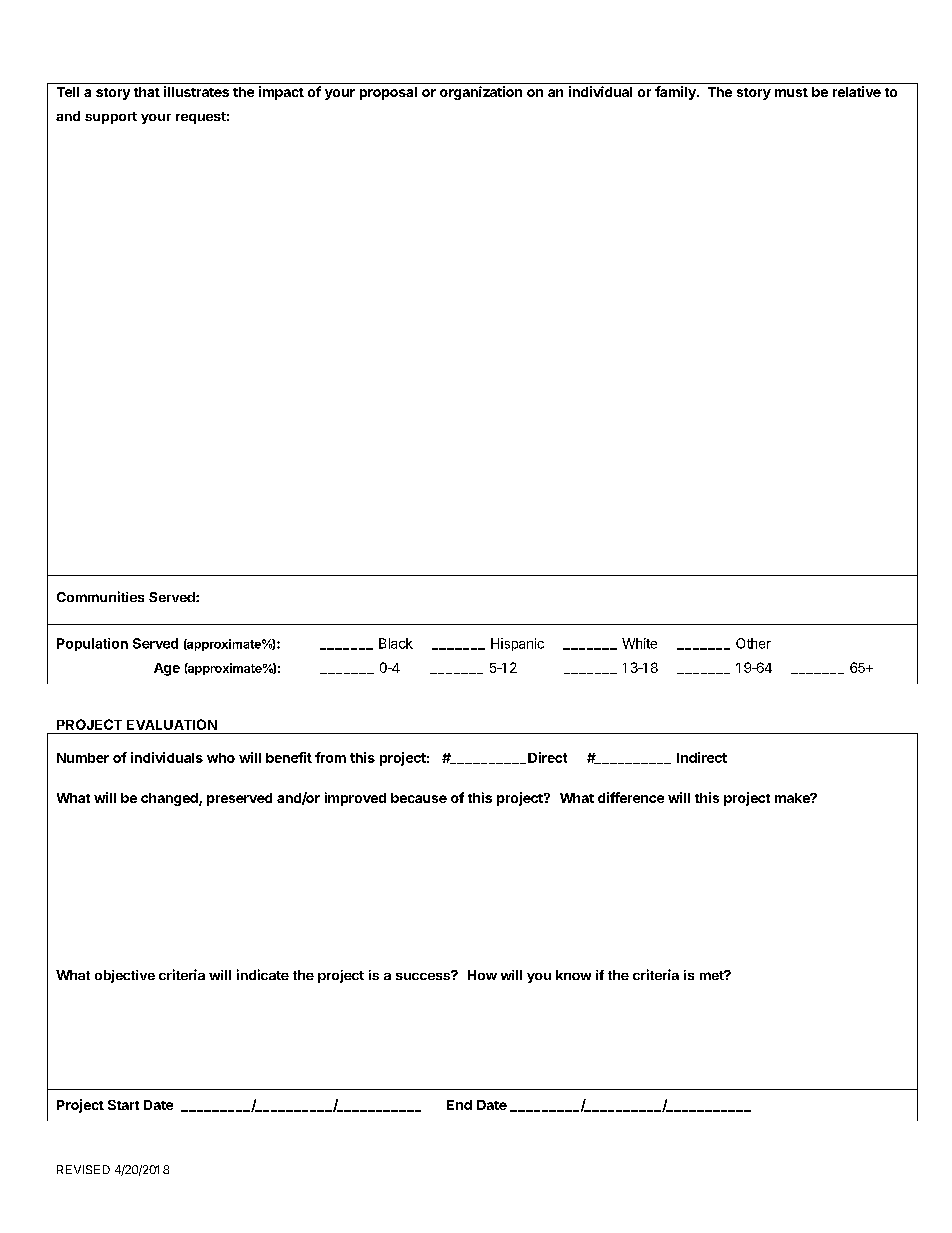  What do you see at coordinates (631, 797) in the screenshot?
I see `difference` at bounding box center [631, 797].
